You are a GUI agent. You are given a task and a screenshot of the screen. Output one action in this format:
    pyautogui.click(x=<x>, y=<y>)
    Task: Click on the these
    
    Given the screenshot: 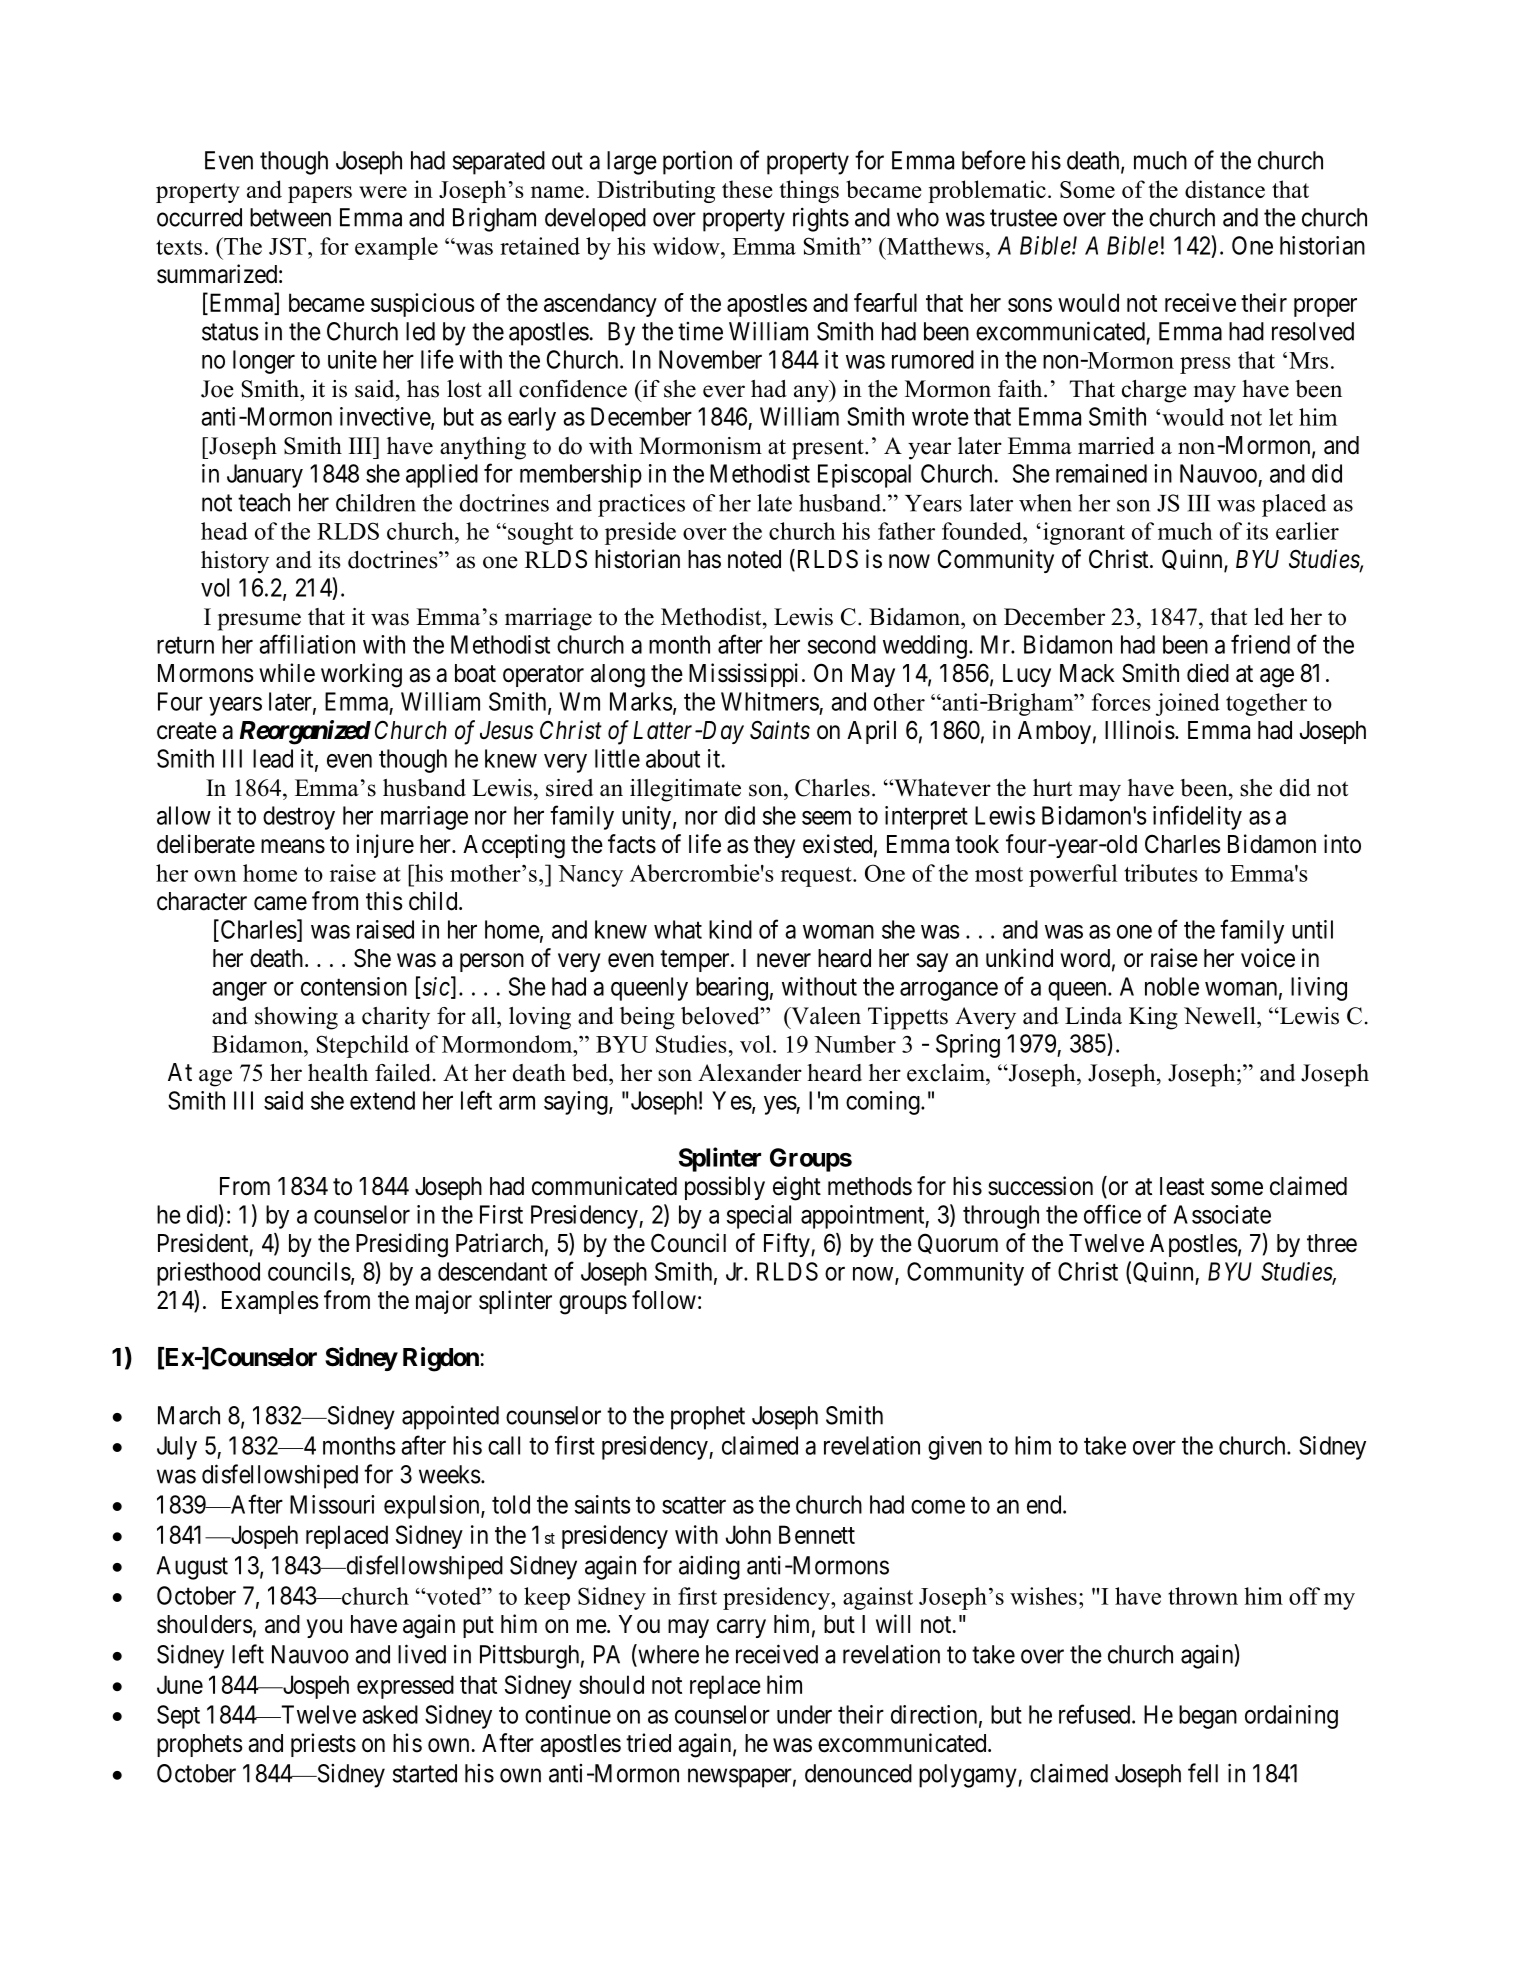 What is the action you would take?
    pyautogui.click(x=747, y=189)
